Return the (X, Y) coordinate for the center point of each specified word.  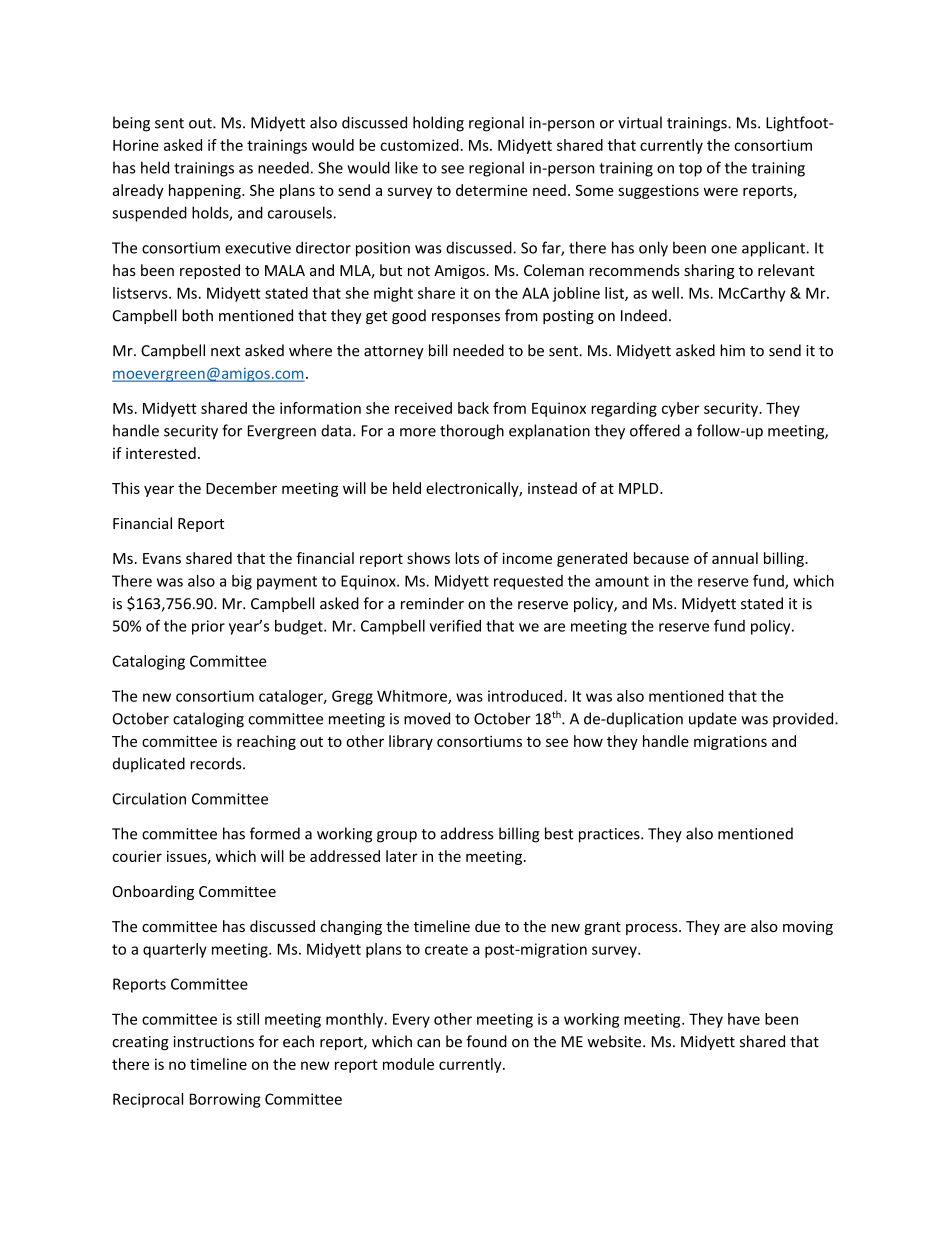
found (486, 1041)
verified (455, 625)
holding (438, 124)
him (732, 350)
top (690, 170)
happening (206, 191)
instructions (214, 1042)
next (225, 351)
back (473, 408)
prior (208, 627)
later (402, 856)
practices (610, 835)
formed (275, 833)
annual (735, 558)
